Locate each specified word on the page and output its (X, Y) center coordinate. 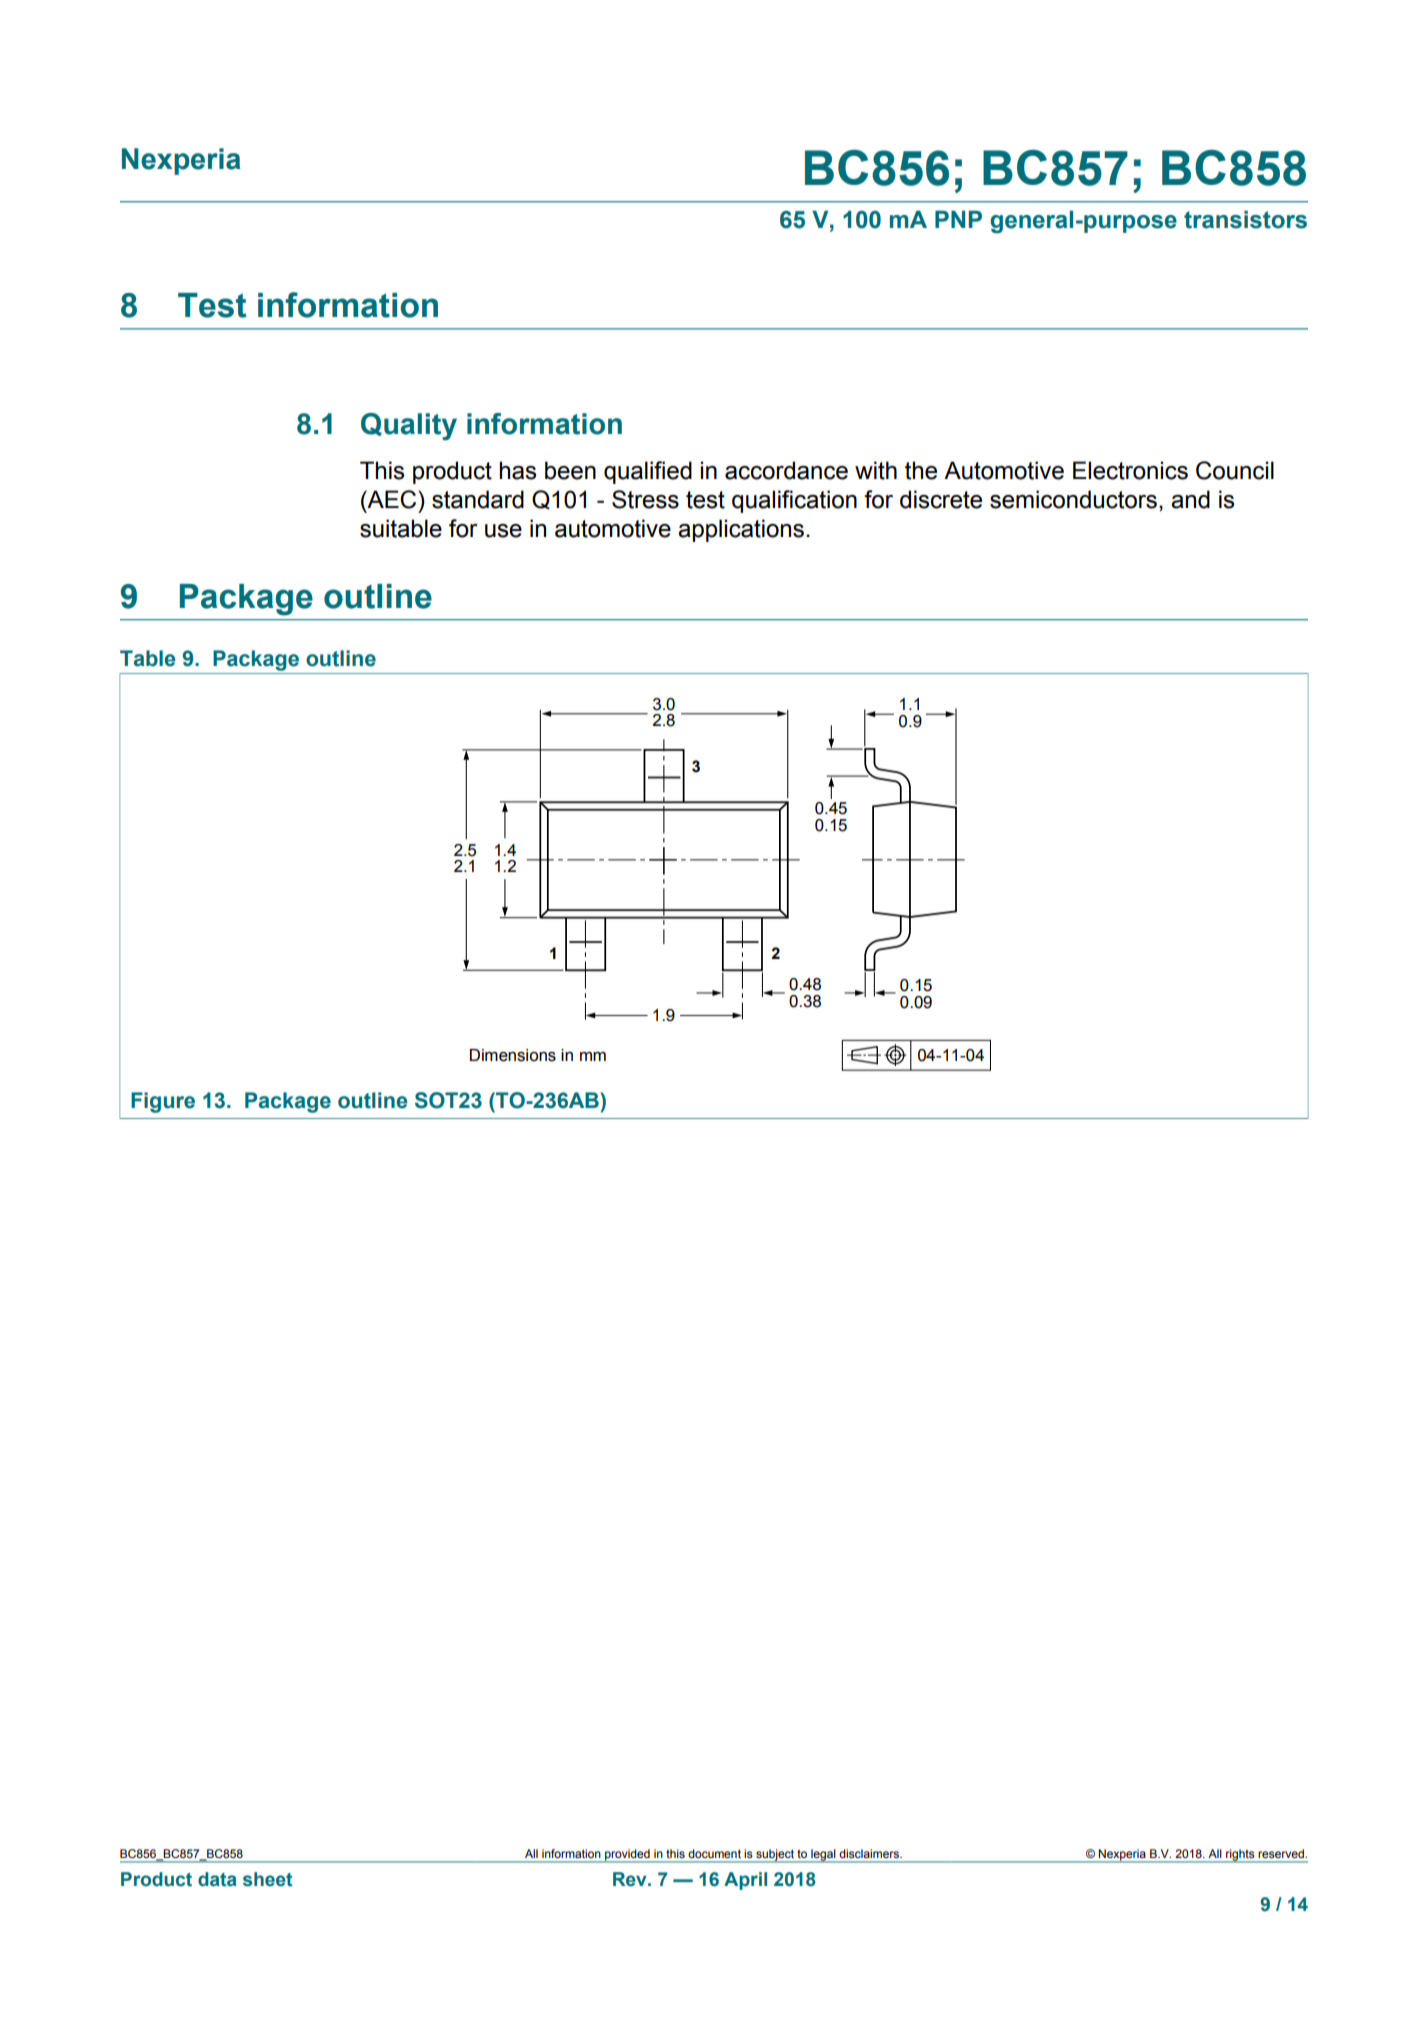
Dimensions (513, 1055)
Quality (409, 427)
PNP (958, 219)
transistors (1245, 219)
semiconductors (1073, 499)
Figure (163, 1102)
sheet (267, 1879)
